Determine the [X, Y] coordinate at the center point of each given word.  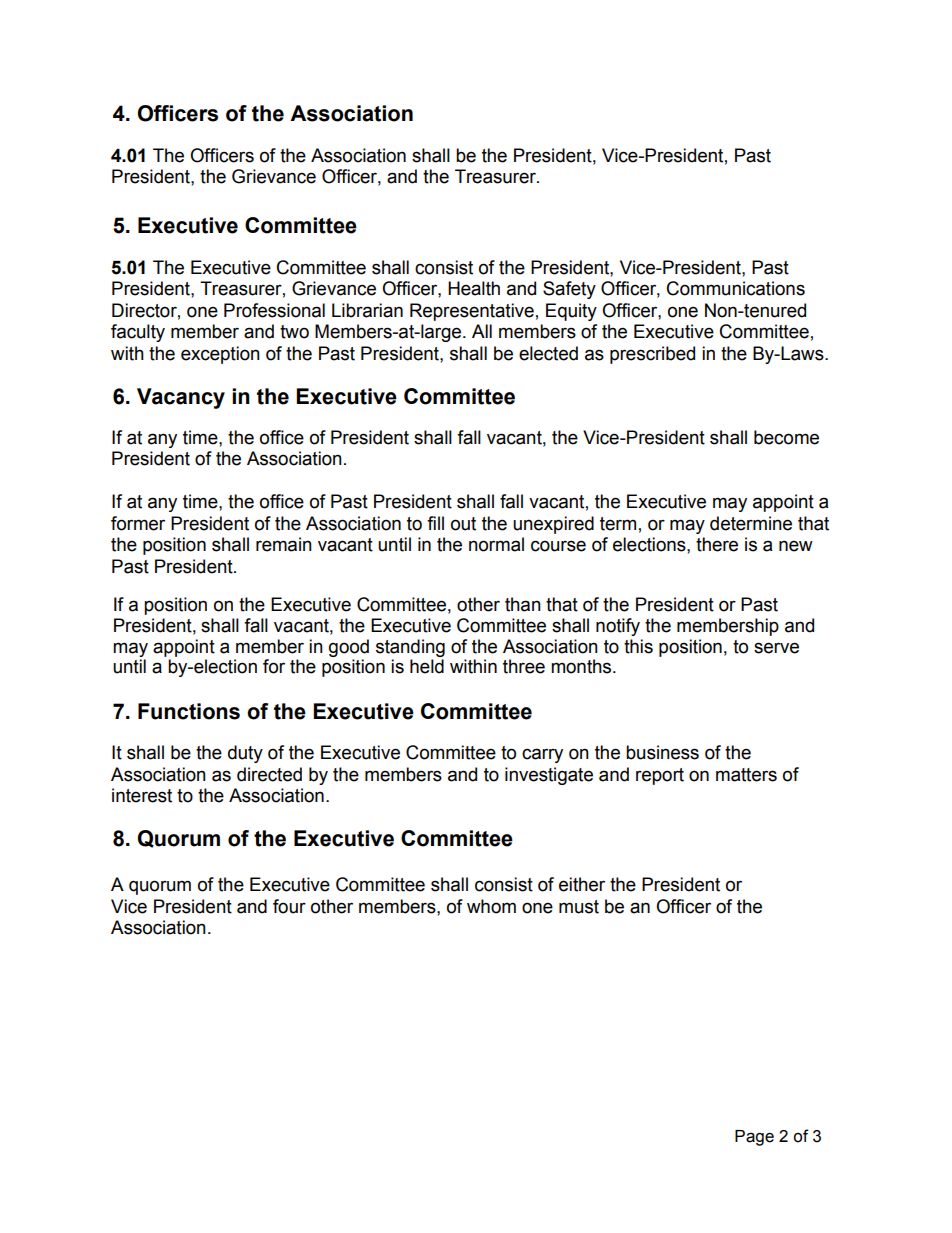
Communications [736, 288]
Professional [274, 310]
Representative [472, 312]
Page [754, 1138]
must [579, 907]
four [289, 906]
